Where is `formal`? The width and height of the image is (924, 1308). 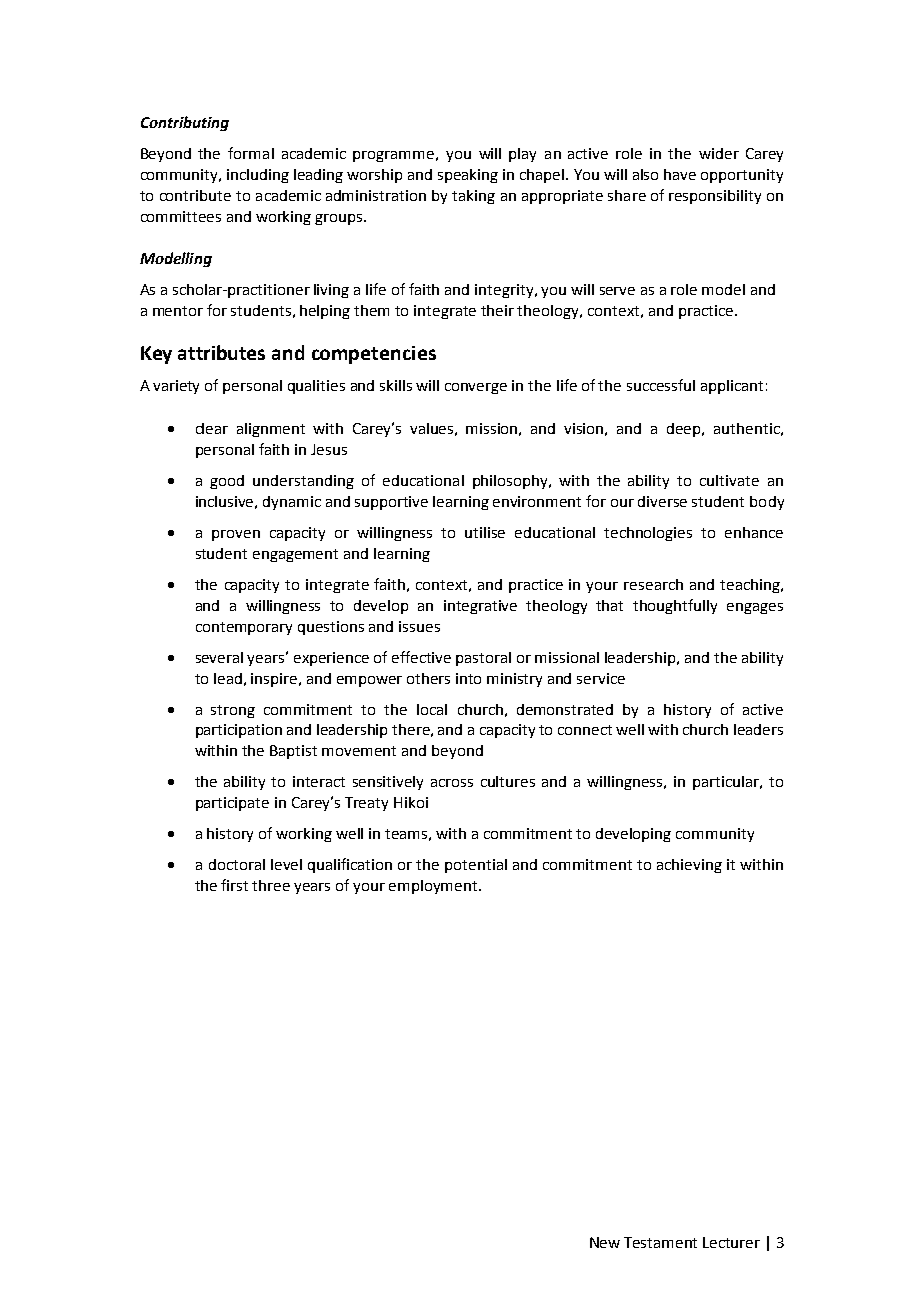 formal is located at coordinates (251, 153).
